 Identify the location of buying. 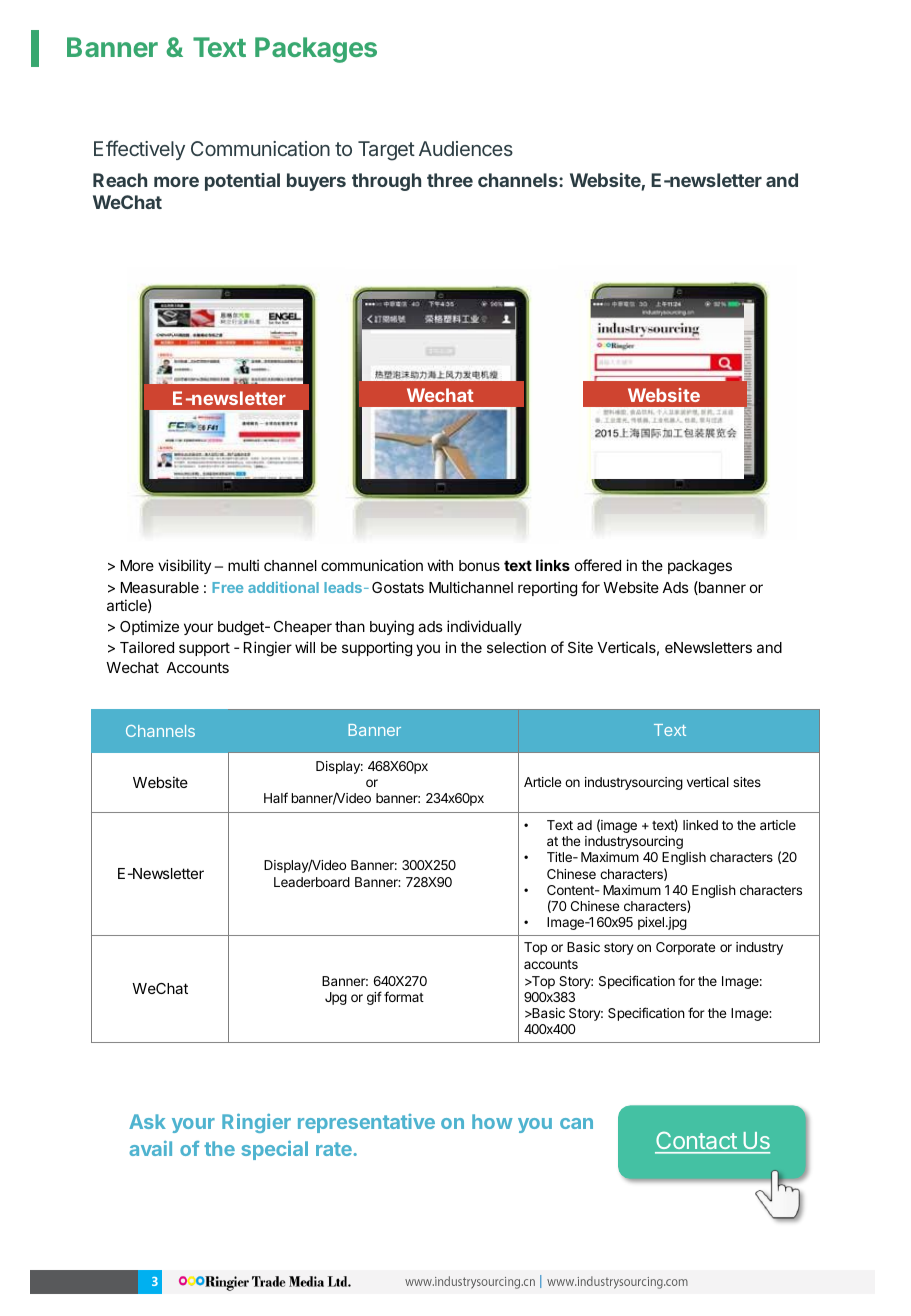
(392, 628).
